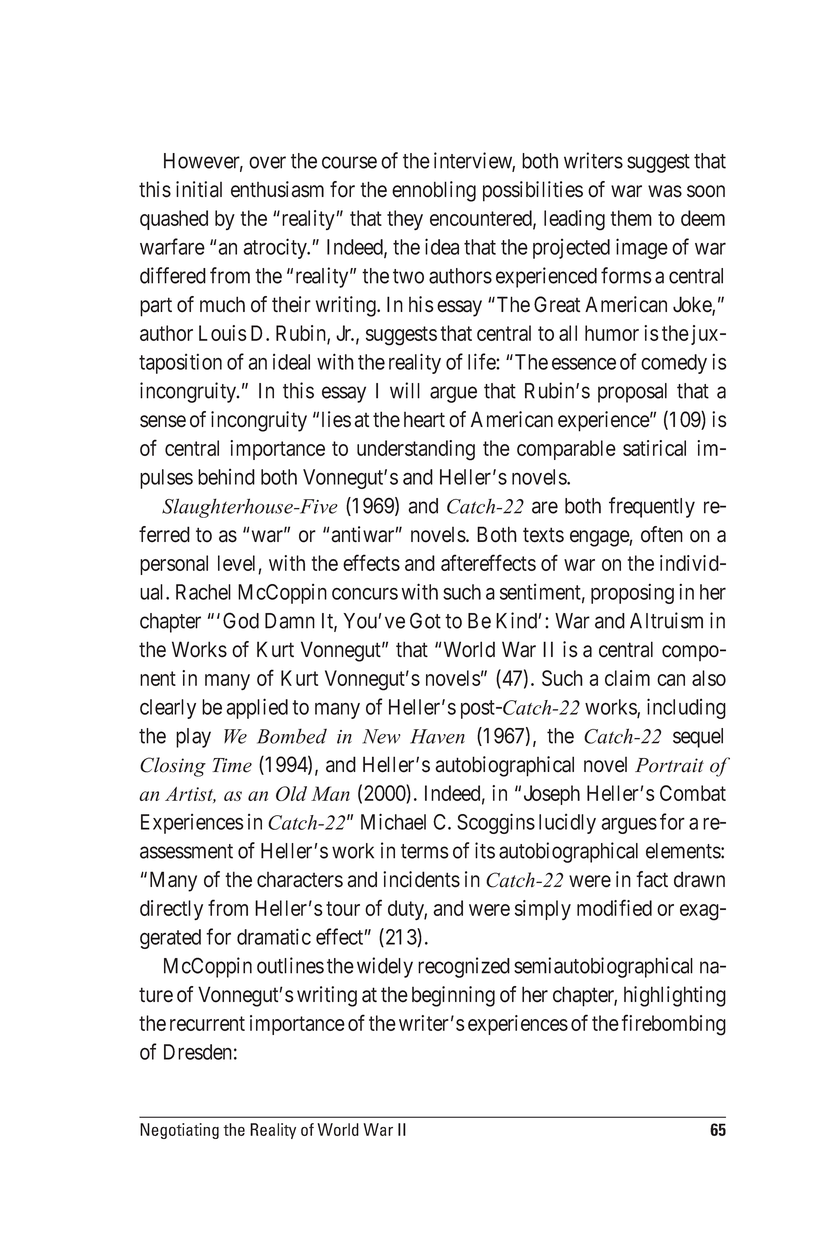 The width and height of the document is (829, 1245). Describe the element at coordinates (665, 191) in the document. I see `was` at that location.
